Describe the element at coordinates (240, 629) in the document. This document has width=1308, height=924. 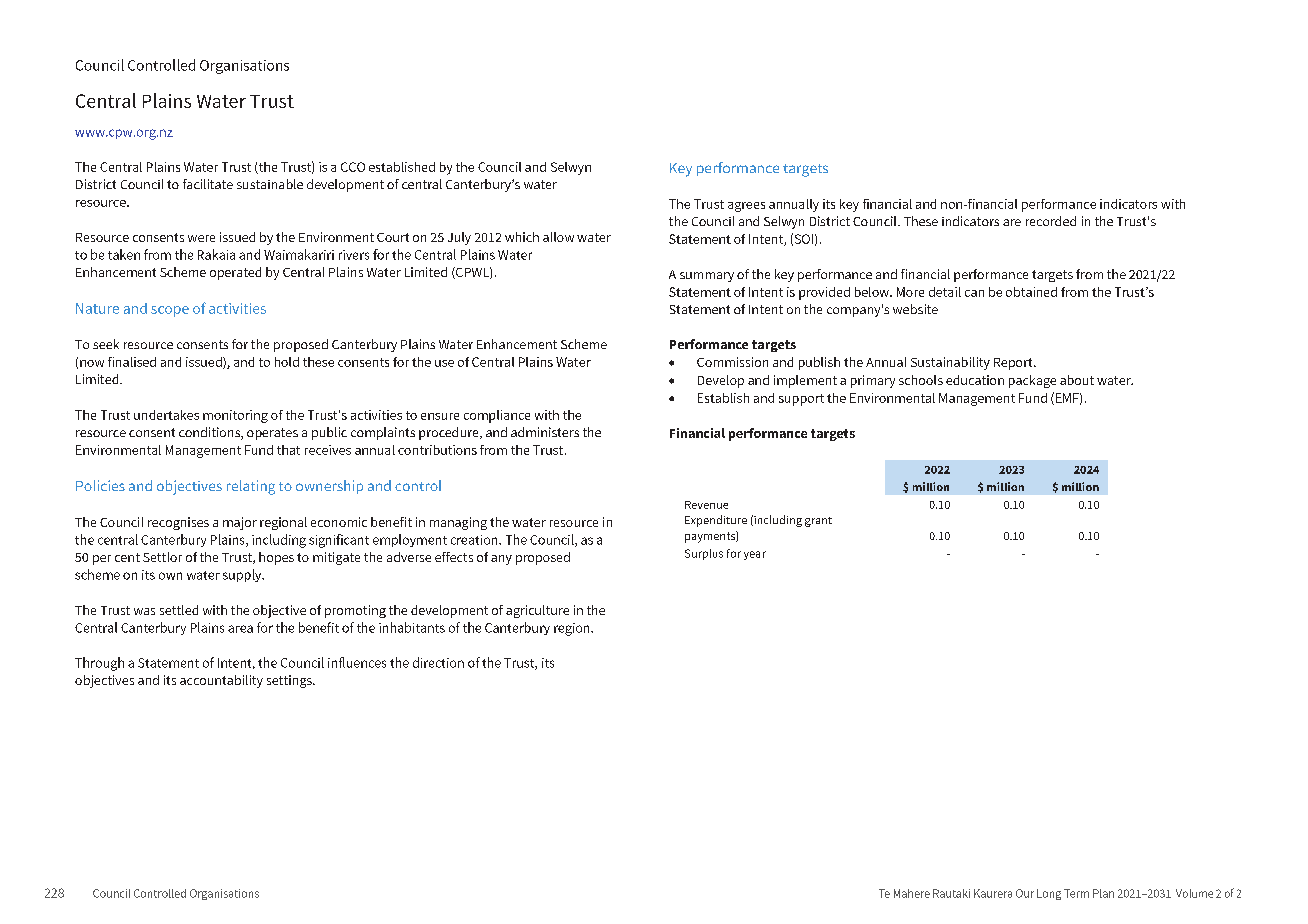
I see `area` at that location.
